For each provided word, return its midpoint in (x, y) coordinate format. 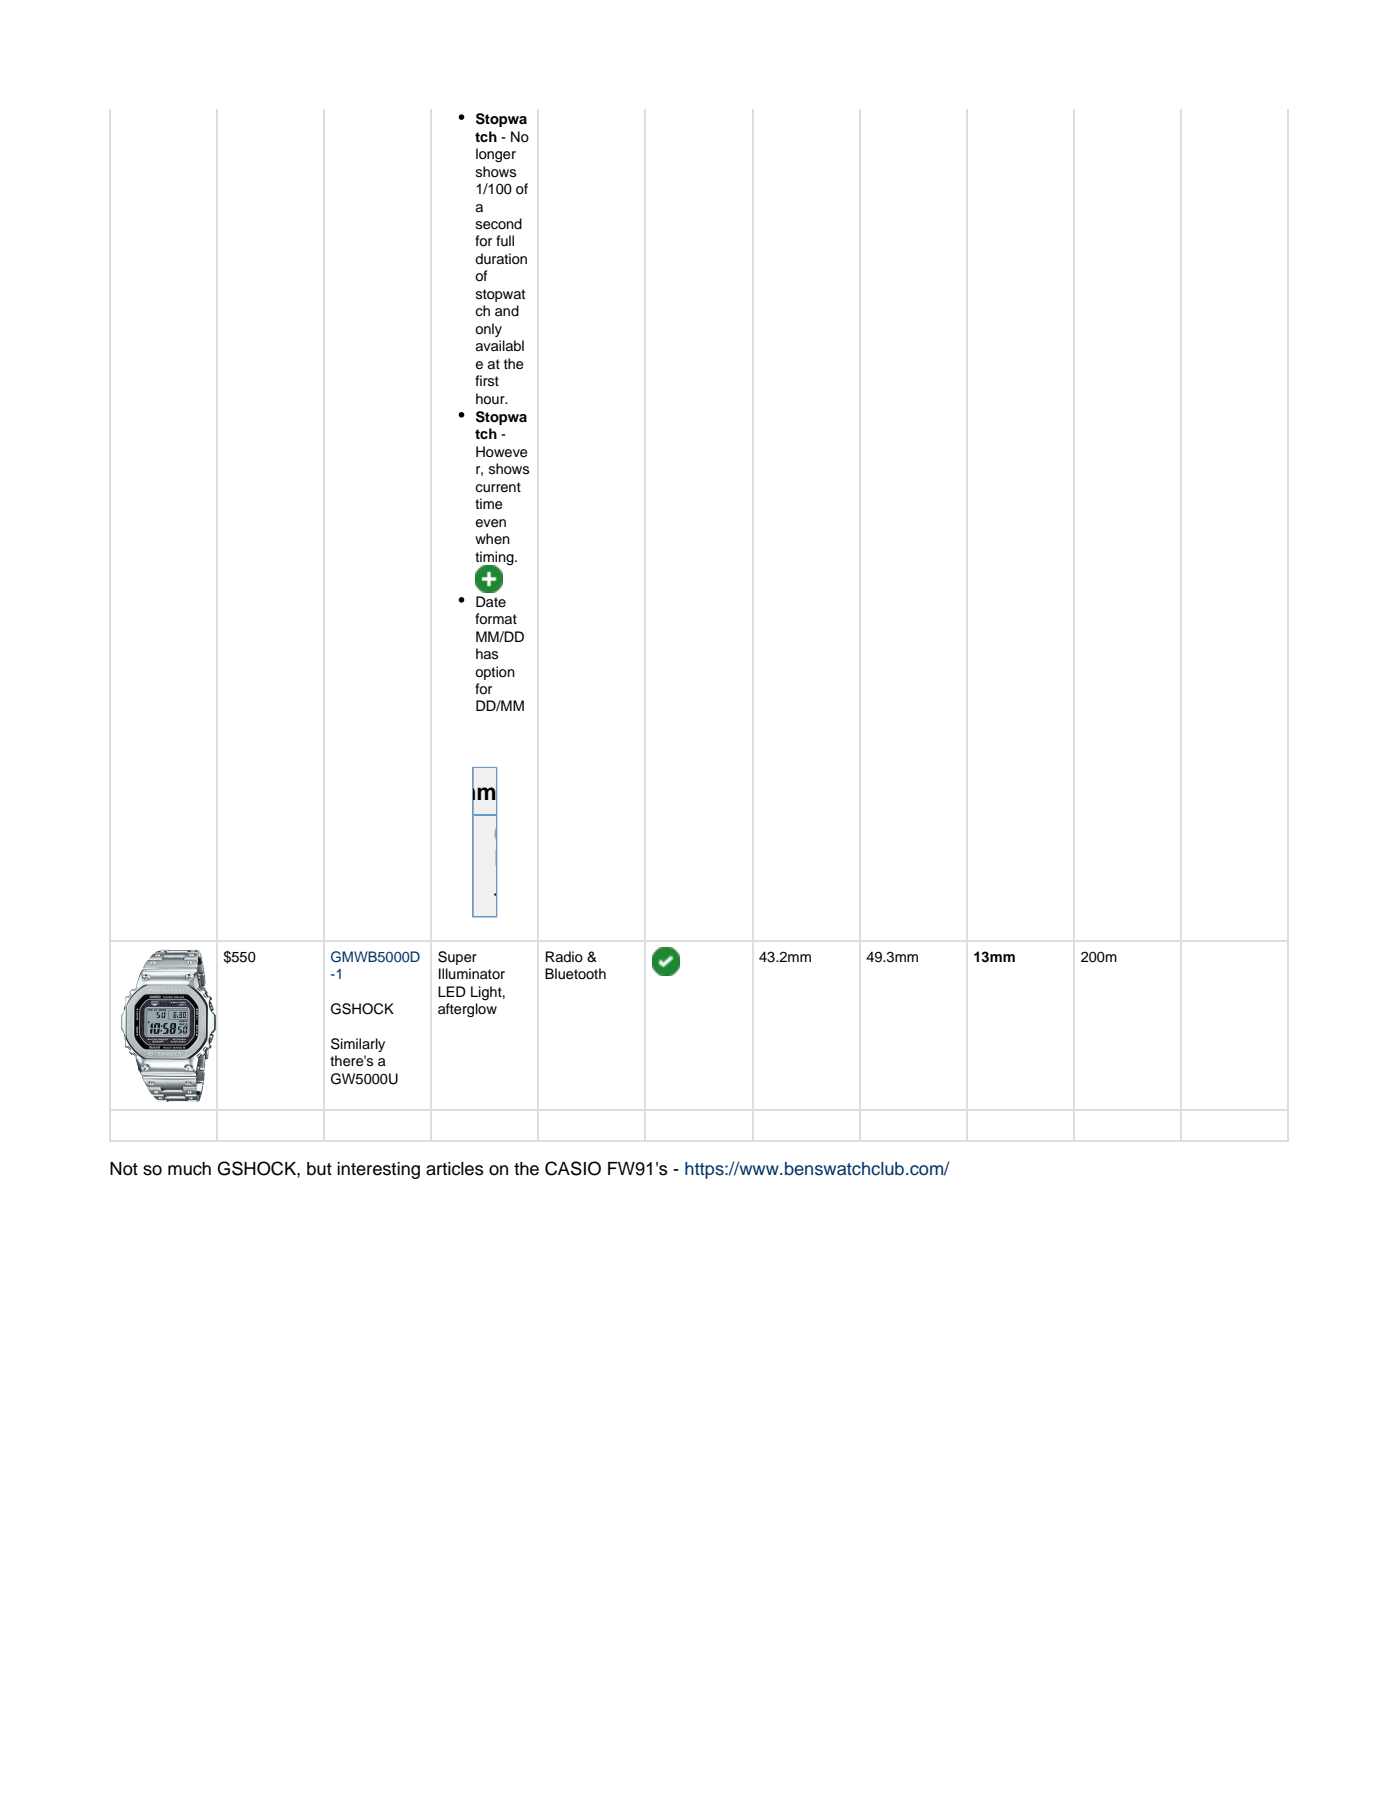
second (499, 224)
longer (496, 155)
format (496, 619)
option (495, 673)
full (505, 240)
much (189, 1169)
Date (491, 601)
